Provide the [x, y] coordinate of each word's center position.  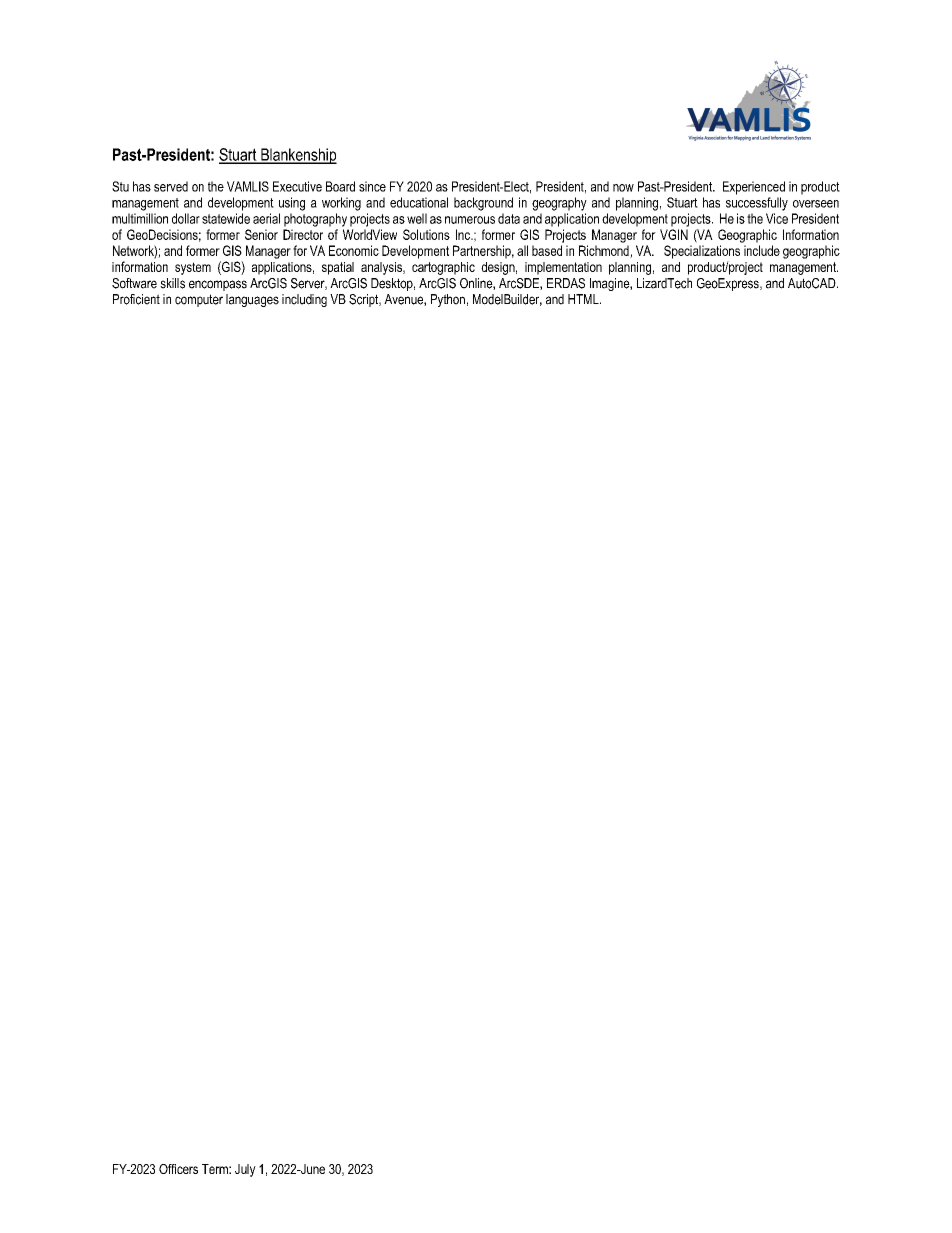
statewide [226, 218]
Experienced [754, 188]
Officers [178, 1169]
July [245, 1170]
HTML [584, 299]
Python [448, 300]
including [304, 300]
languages [252, 300]
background [483, 204]
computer [199, 300]
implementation [563, 268]
